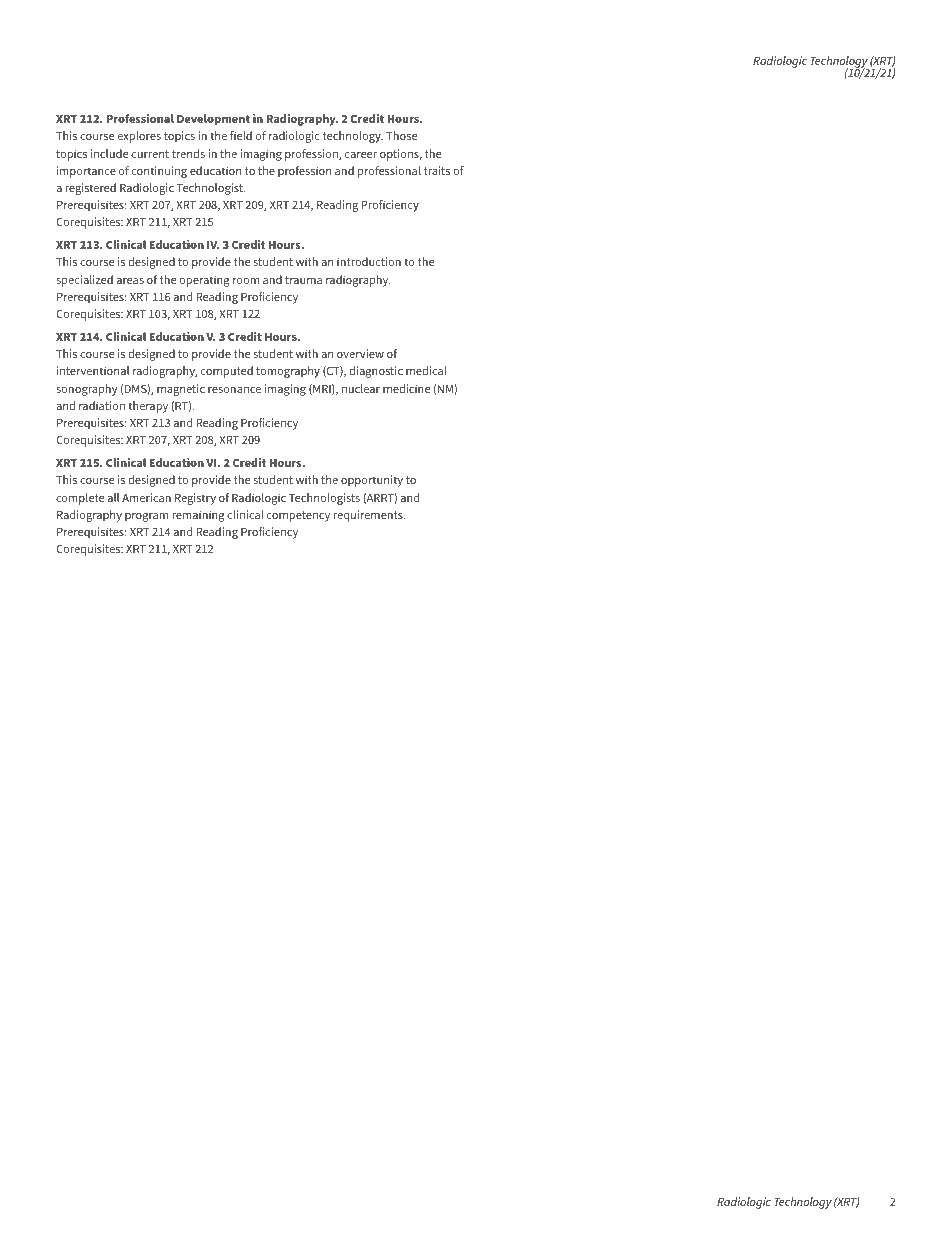 The image size is (952, 1233). Describe the element at coordinates (246, 281) in the document. I see `room` at that location.
